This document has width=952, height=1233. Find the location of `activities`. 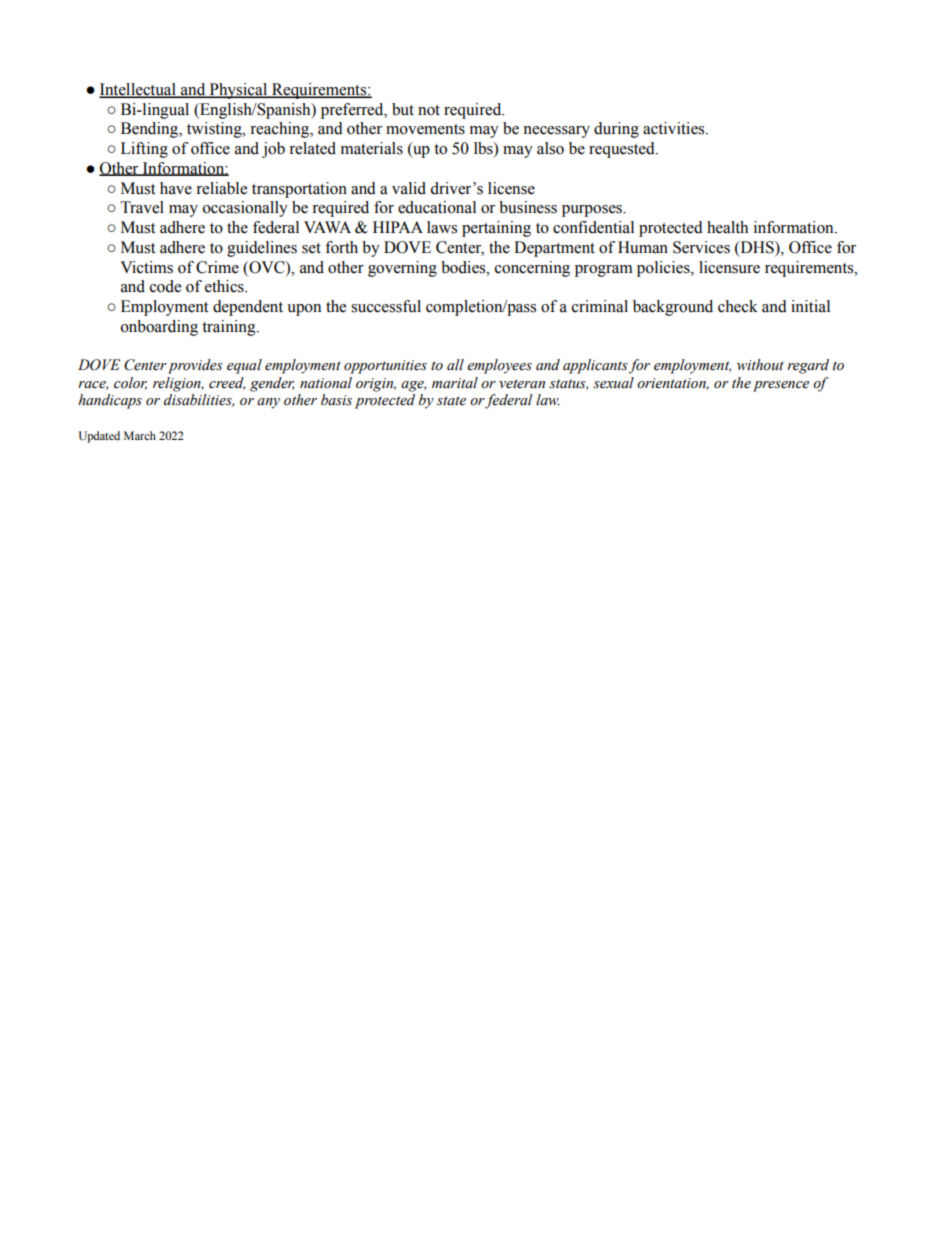

activities is located at coordinates (675, 128).
